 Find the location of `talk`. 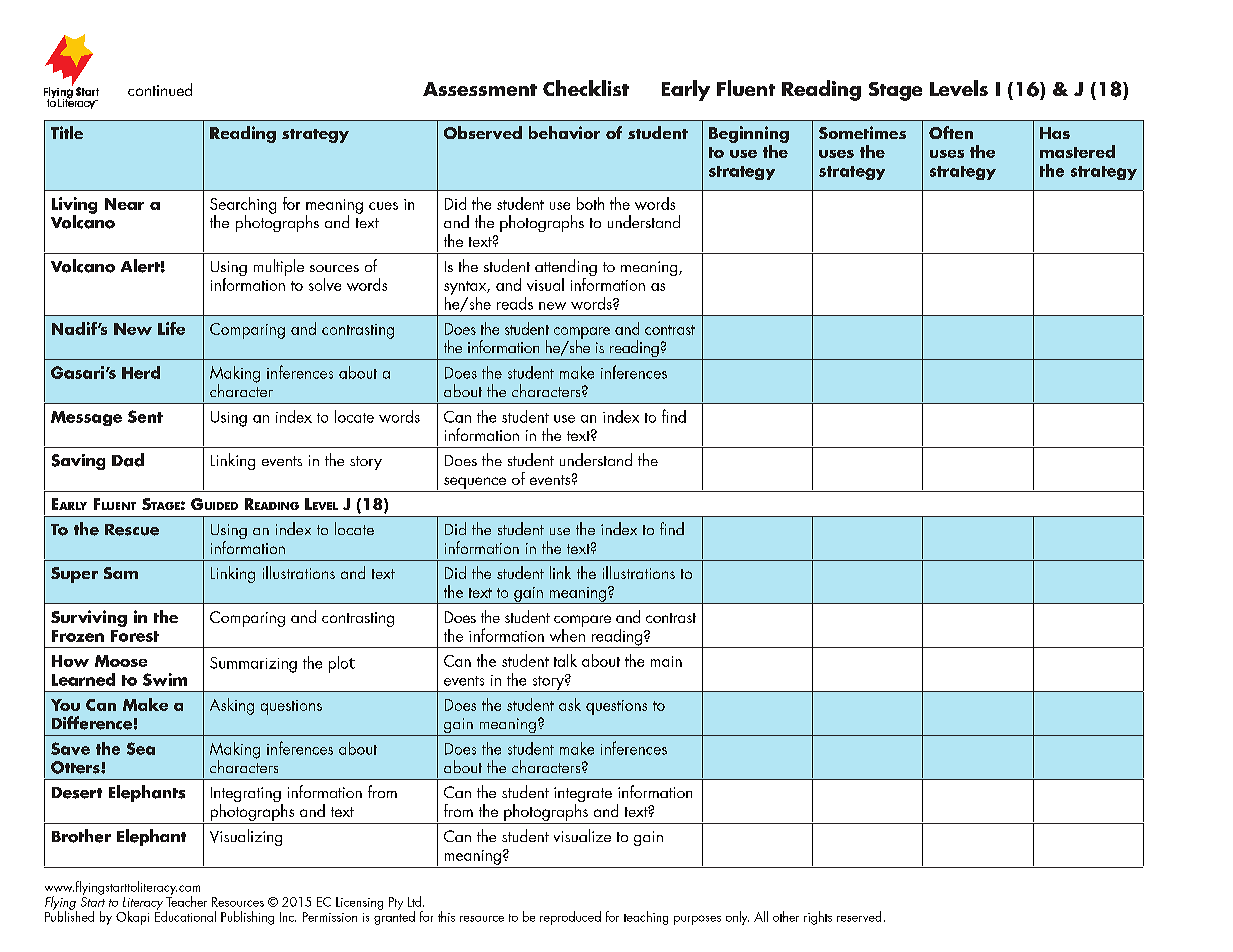

talk is located at coordinates (565, 660).
